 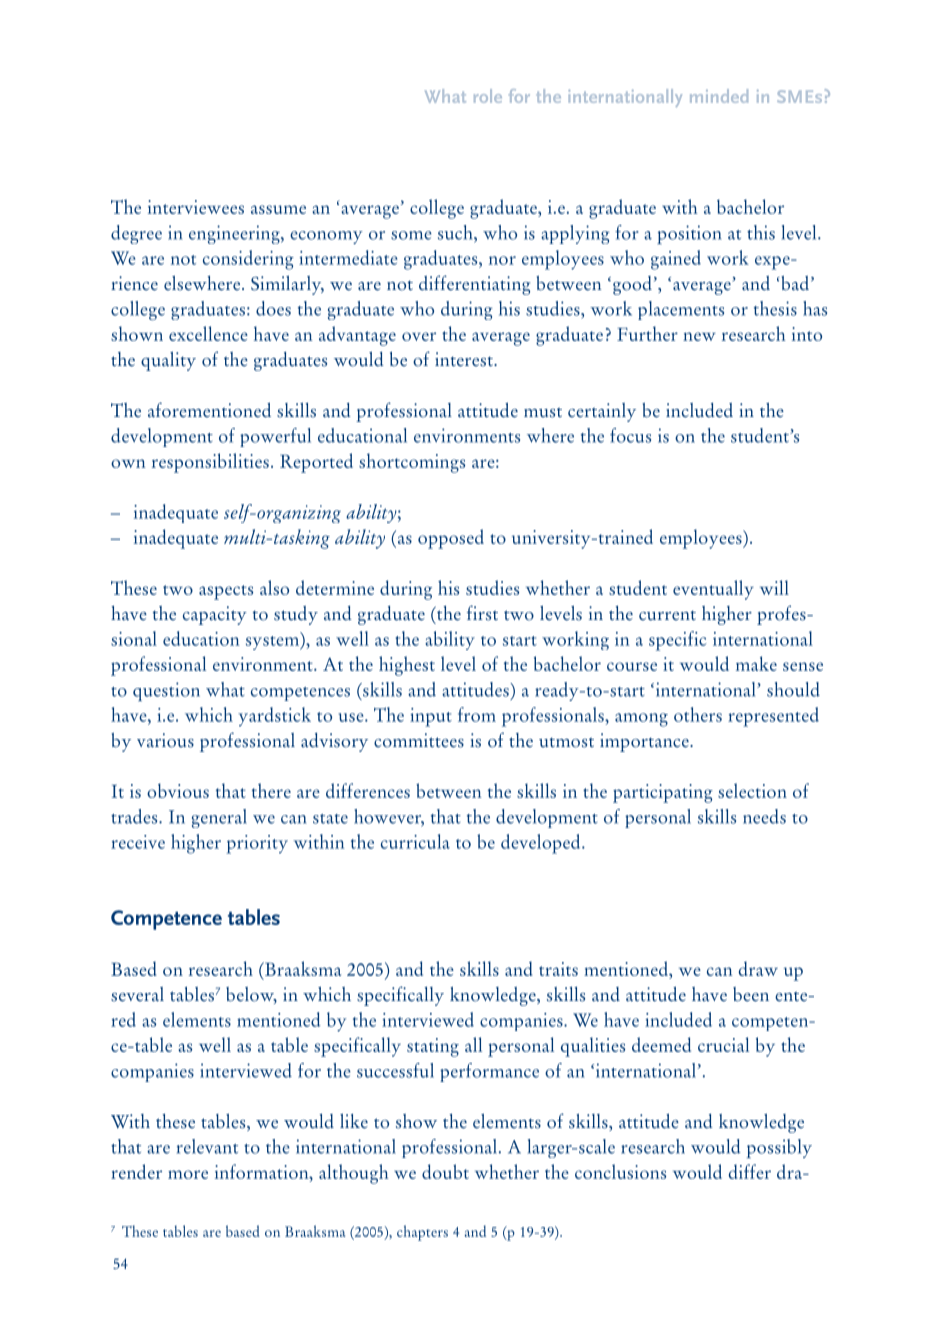 What do you see at coordinates (196, 207) in the screenshot?
I see `interviewees` at bounding box center [196, 207].
